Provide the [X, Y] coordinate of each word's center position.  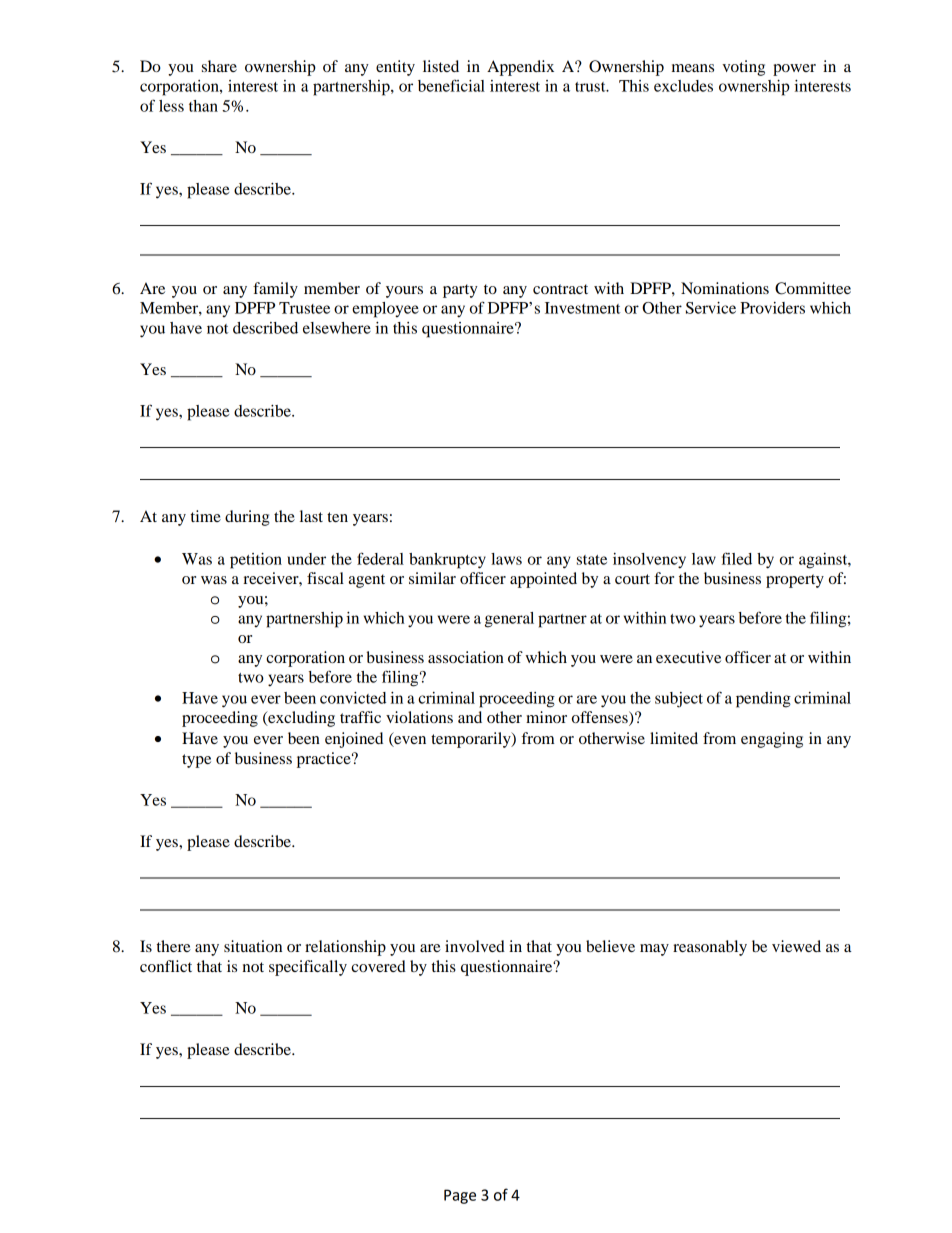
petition [256, 561]
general [509, 620]
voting [743, 68]
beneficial [451, 85]
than [203, 106]
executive [688, 657]
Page [460, 1196]
